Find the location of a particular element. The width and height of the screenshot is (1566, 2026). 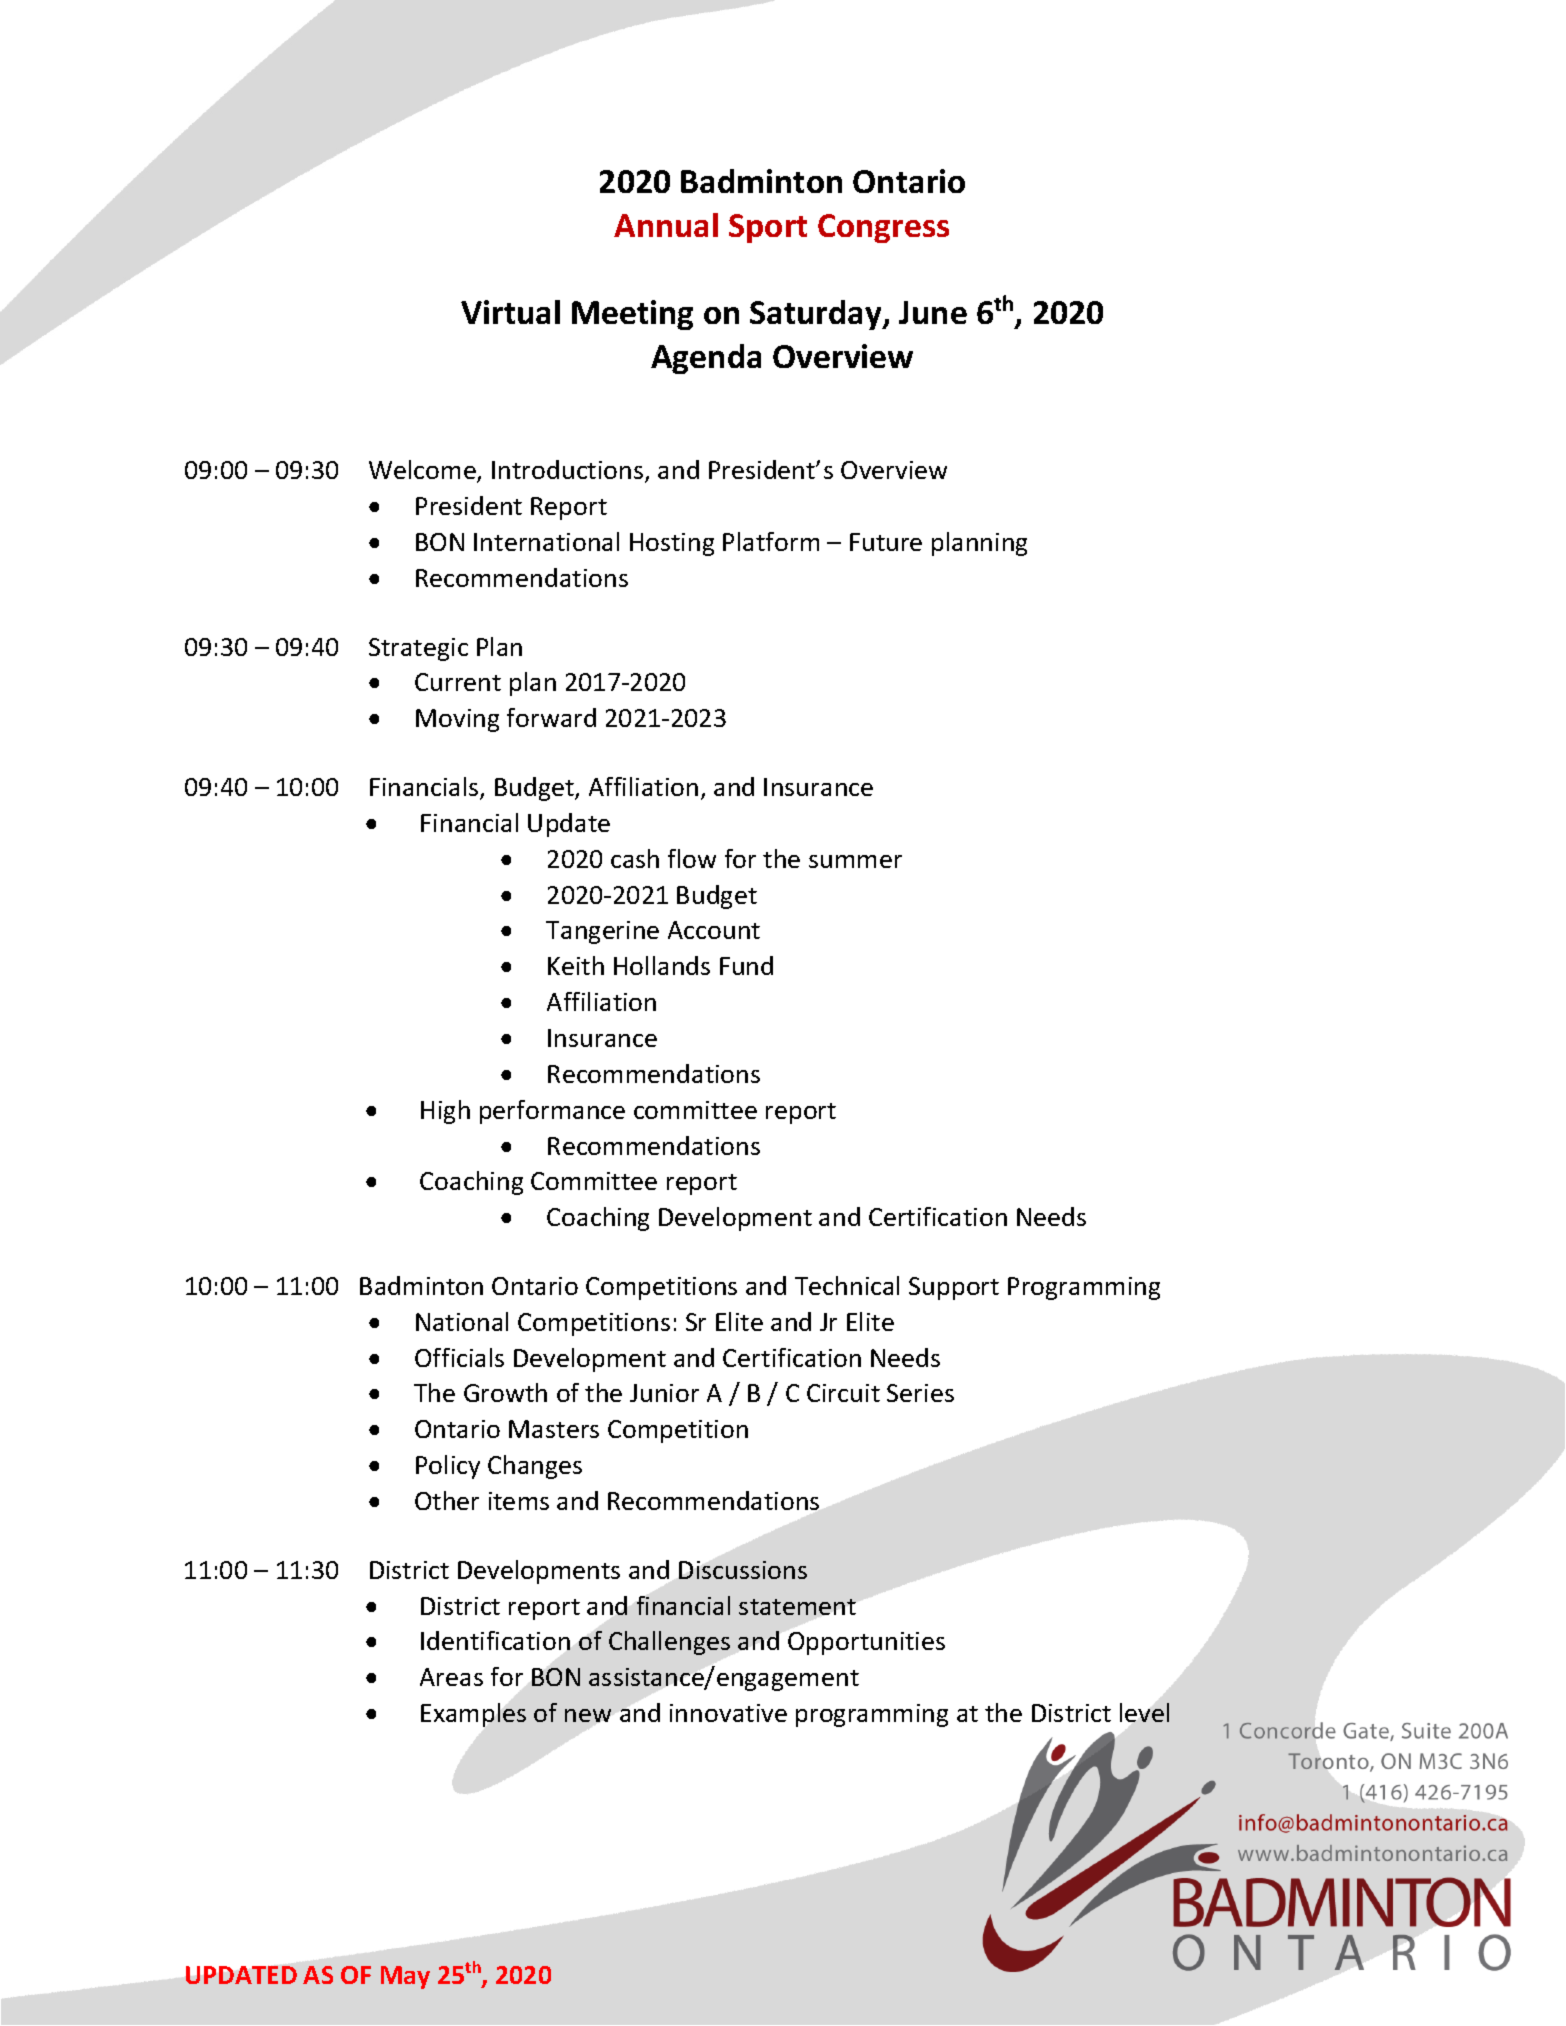

Sport is located at coordinates (768, 228).
